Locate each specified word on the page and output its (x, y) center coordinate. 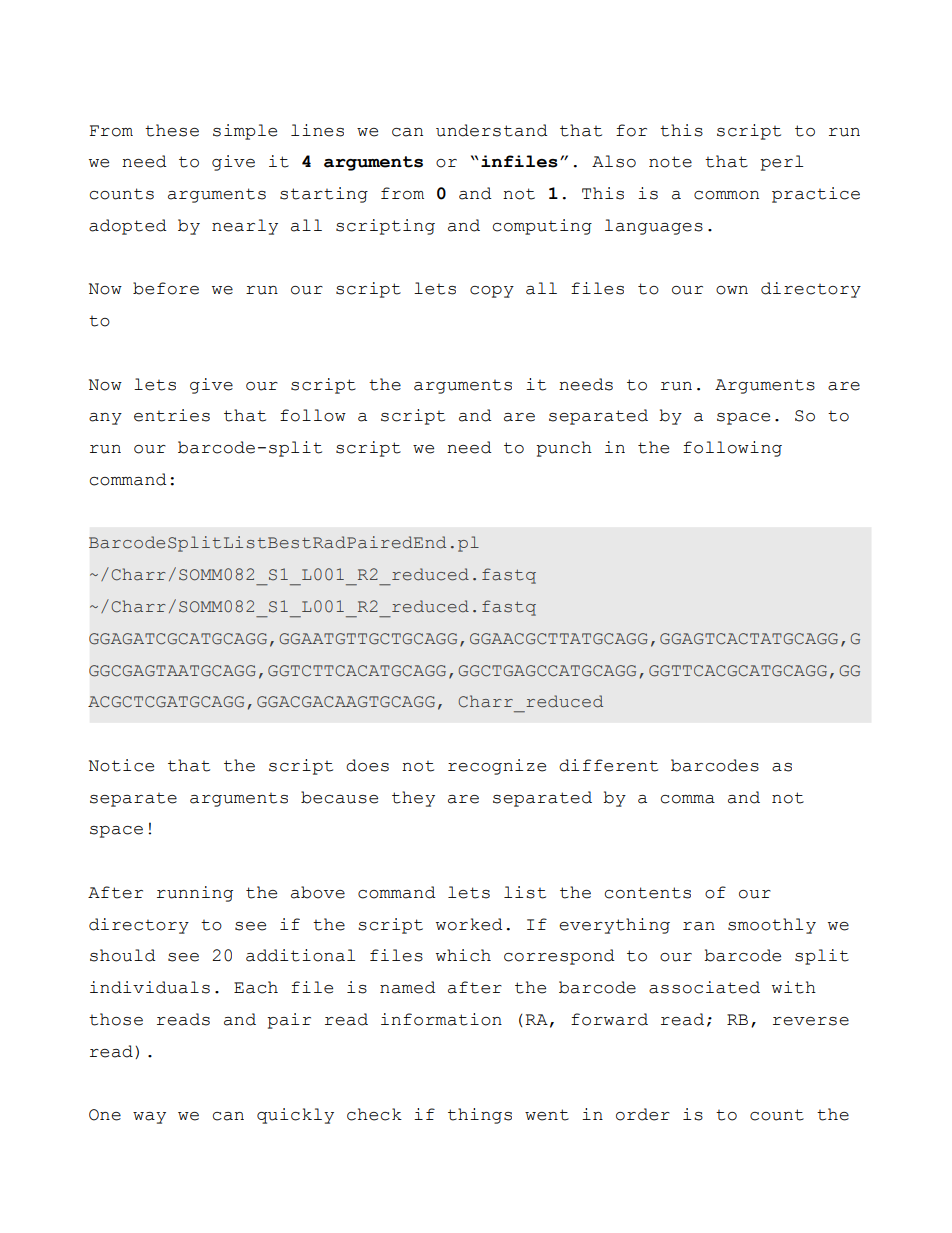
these (172, 130)
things (480, 1116)
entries (172, 415)
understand (492, 130)
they (413, 799)
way (149, 1118)
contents (648, 893)
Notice (121, 765)
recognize (497, 767)
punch (564, 449)
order (643, 1114)
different (608, 765)
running (195, 894)
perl (781, 163)
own (732, 290)
